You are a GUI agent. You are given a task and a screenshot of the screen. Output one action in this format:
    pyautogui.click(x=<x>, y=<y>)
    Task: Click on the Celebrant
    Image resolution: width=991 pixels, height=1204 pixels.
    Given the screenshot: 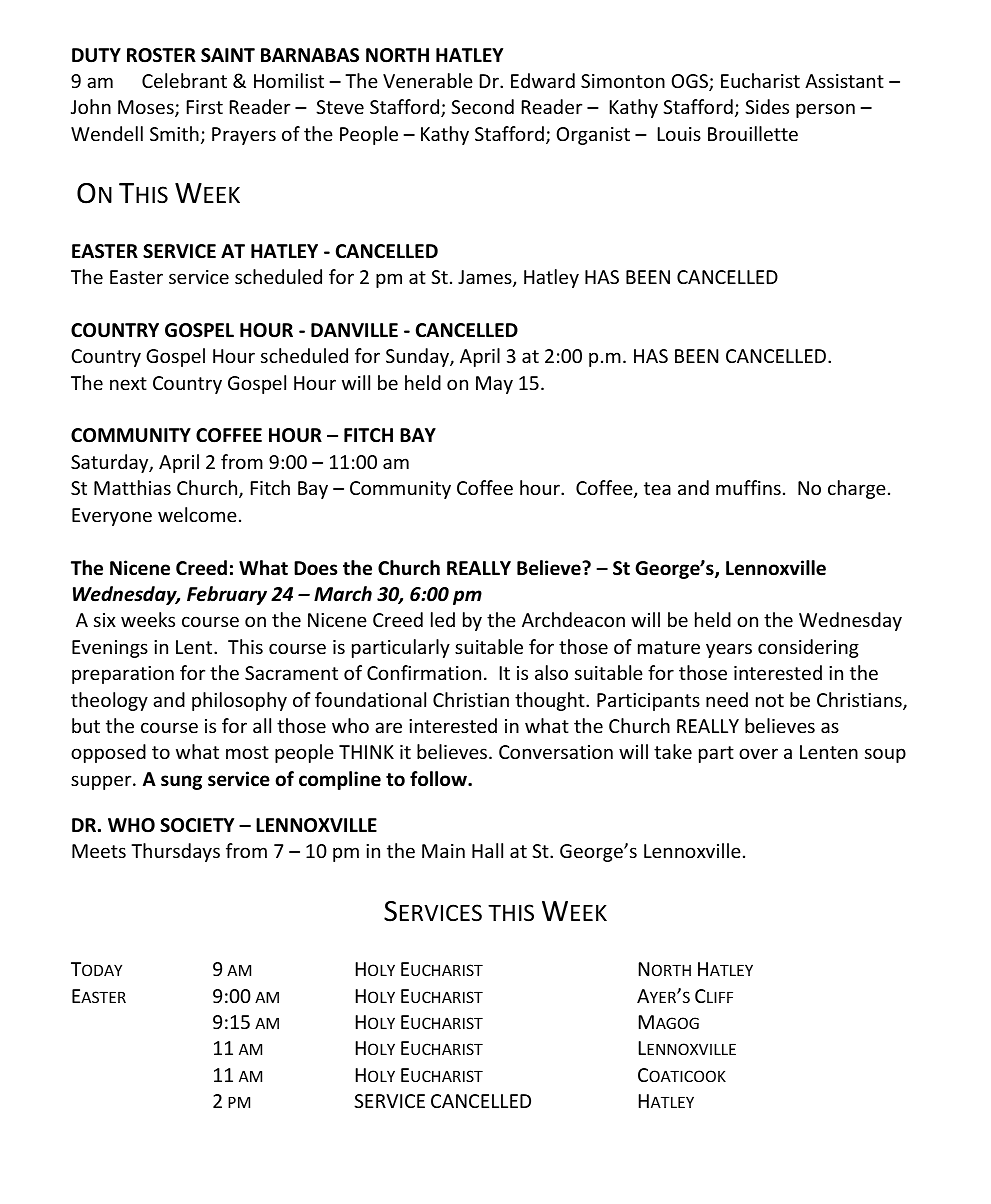 What is the action you would take?
    pyautogui.click(x=184, y=80)
